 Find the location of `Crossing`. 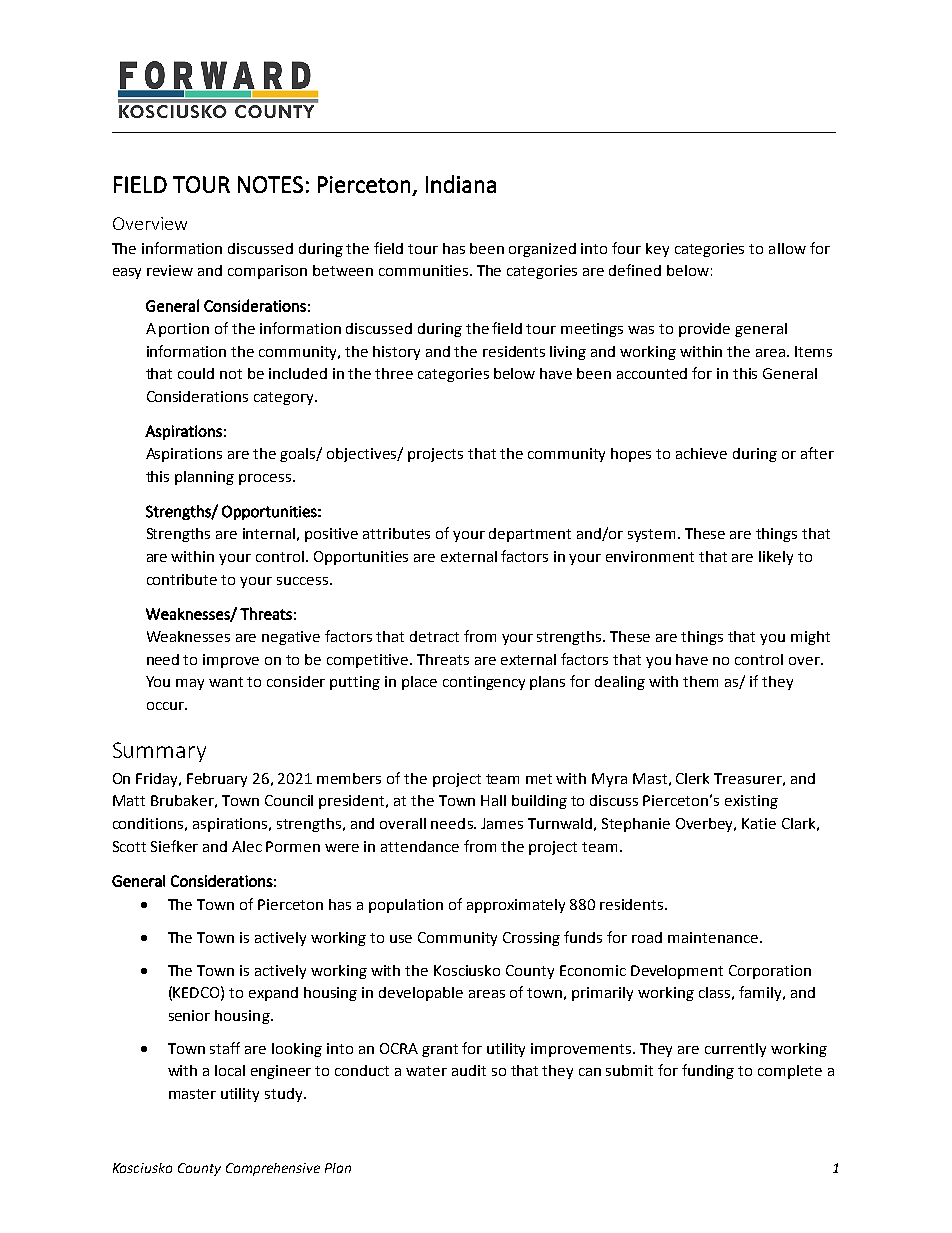

Crossing is located at coordinates (531, 939).
